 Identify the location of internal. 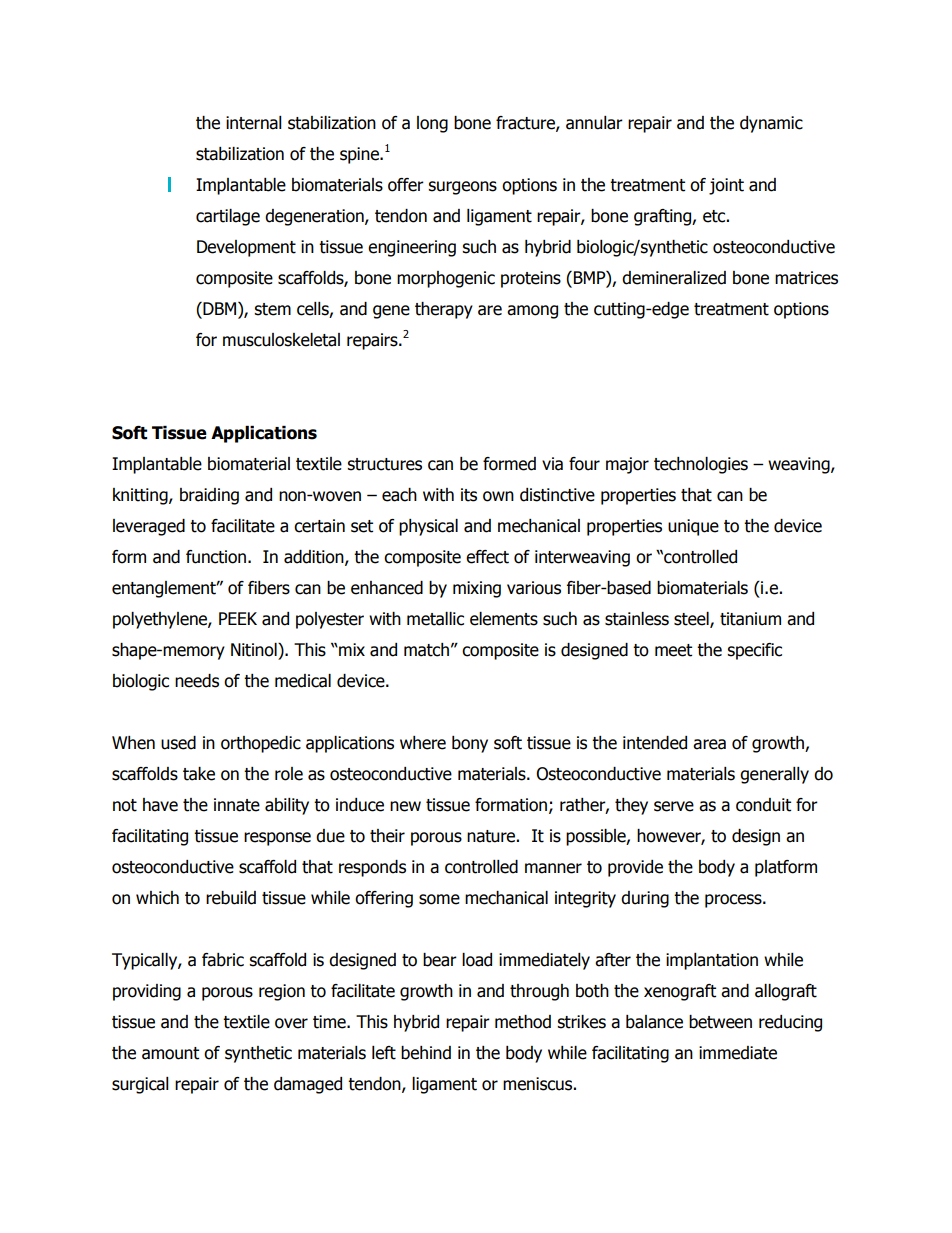
(254, 123).
